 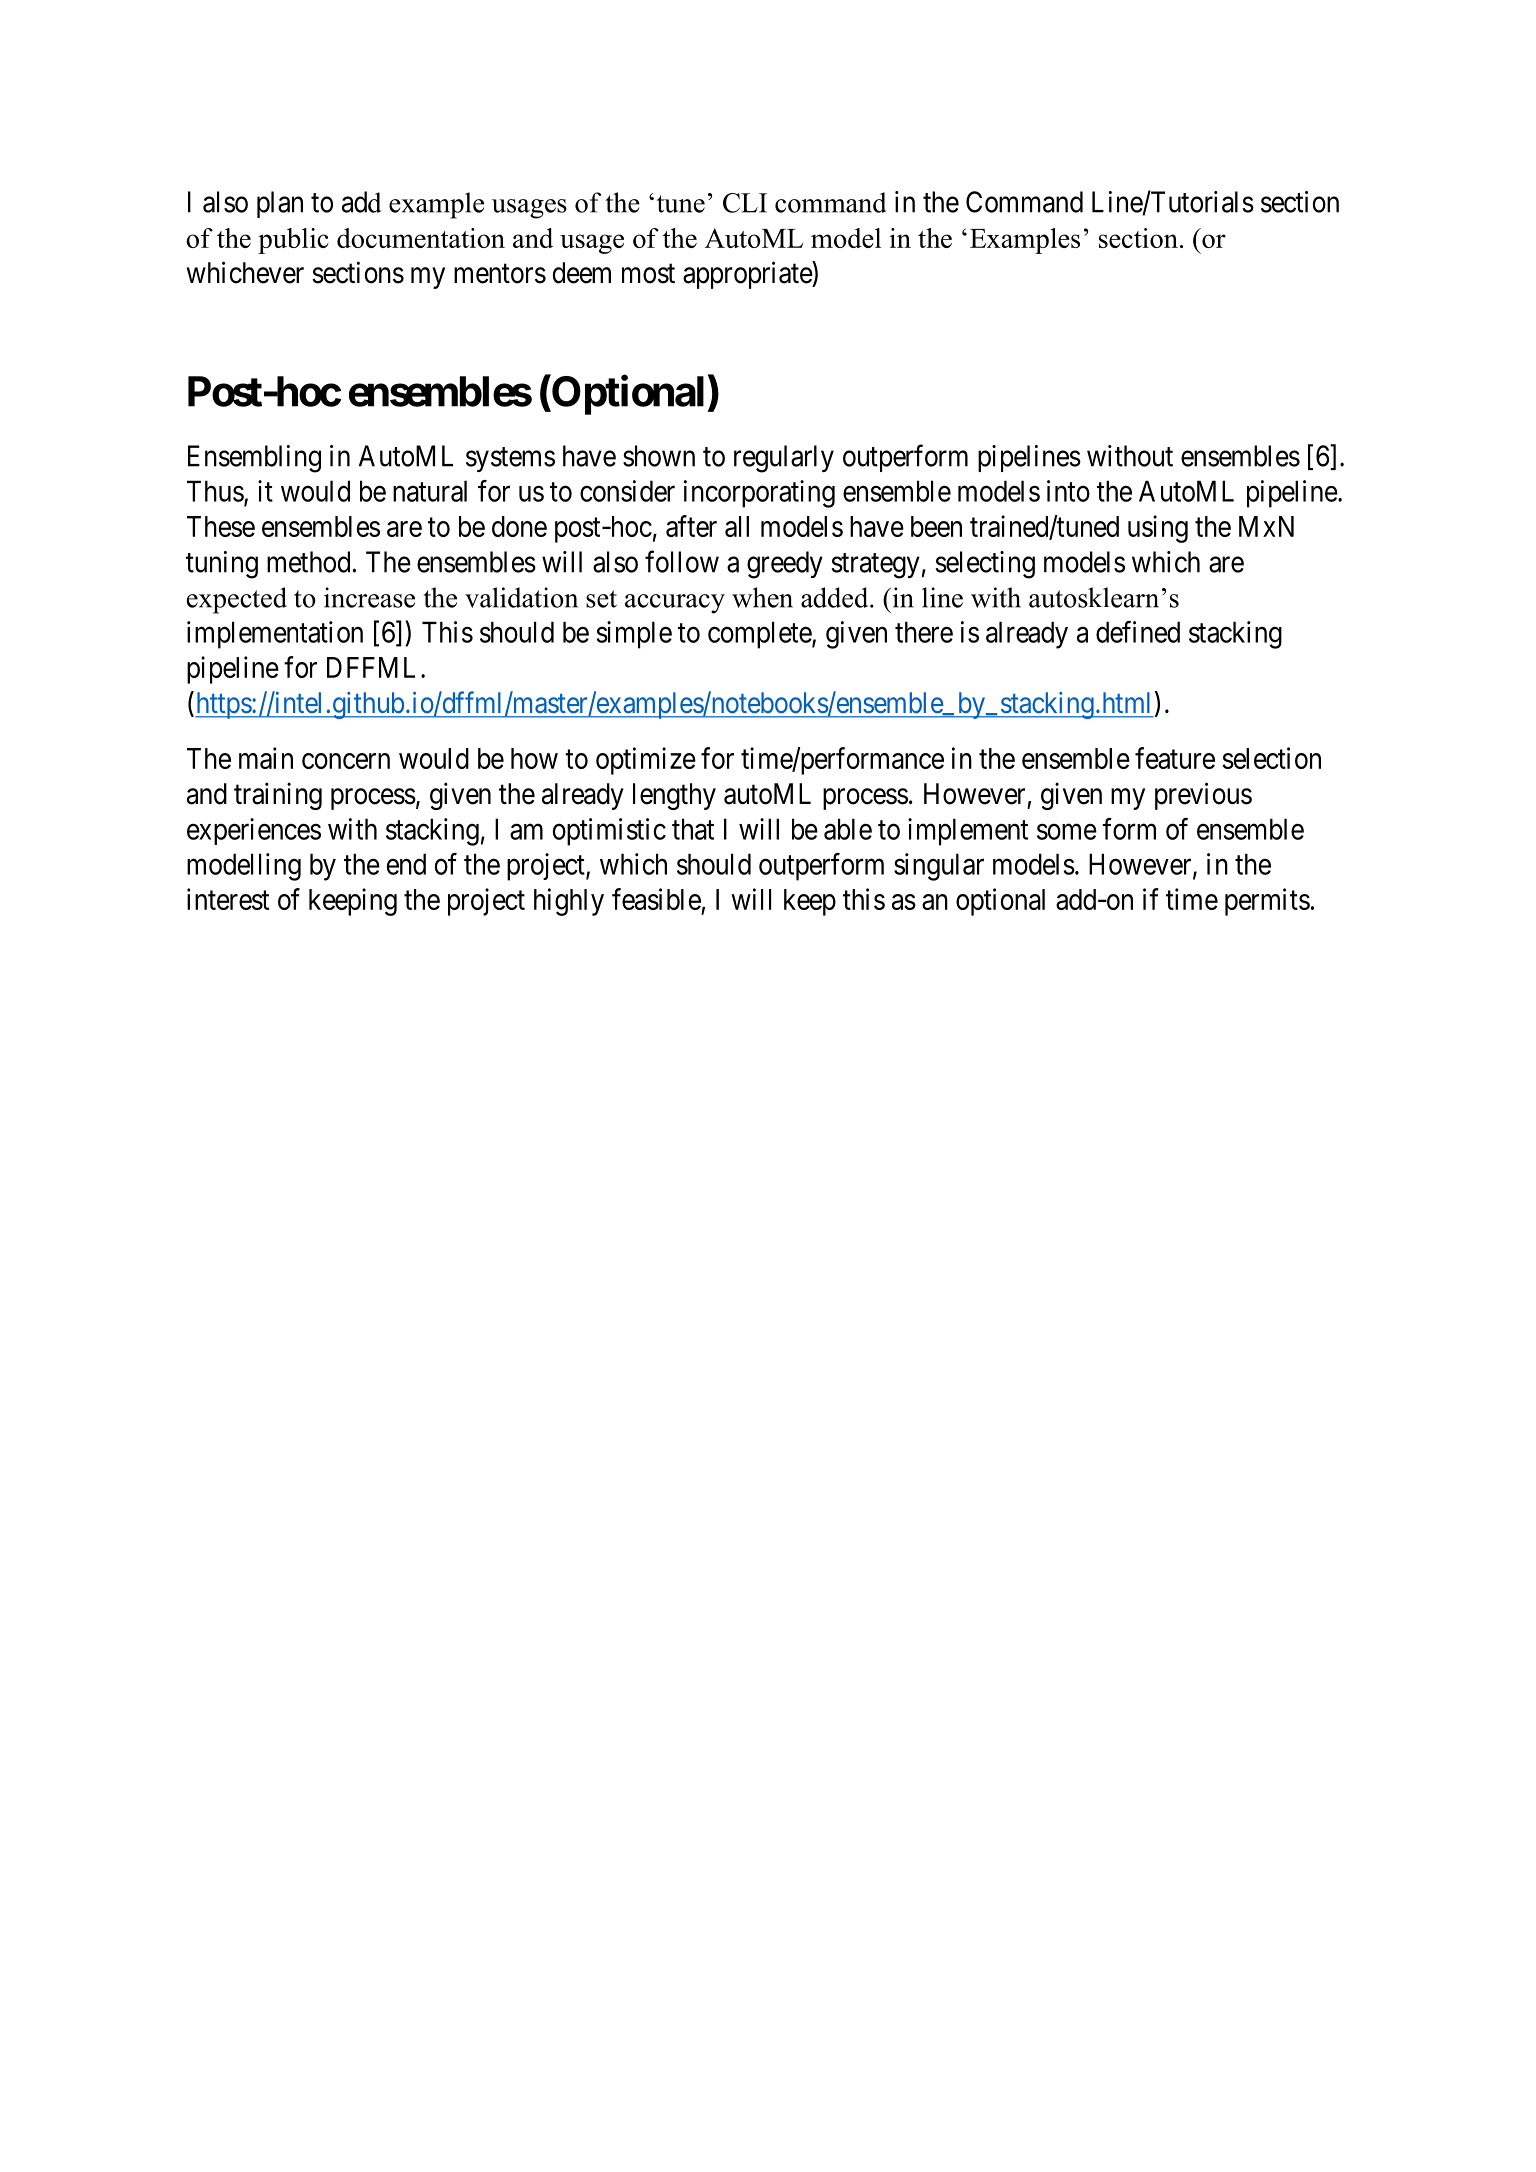 I want to click on CLI, so click(x=745, y=203).
